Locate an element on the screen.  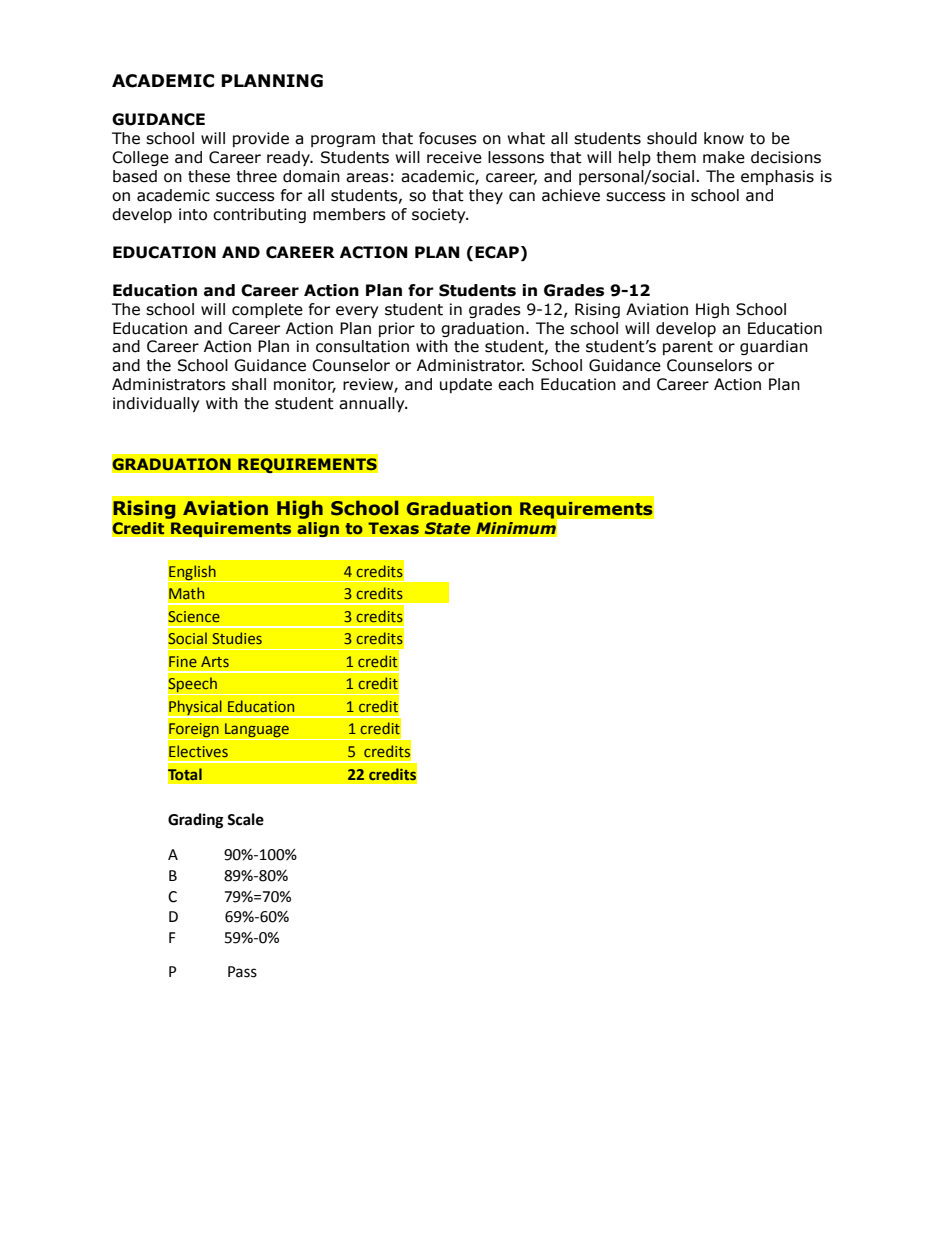
Pass is located at coordinates (242, 972).
